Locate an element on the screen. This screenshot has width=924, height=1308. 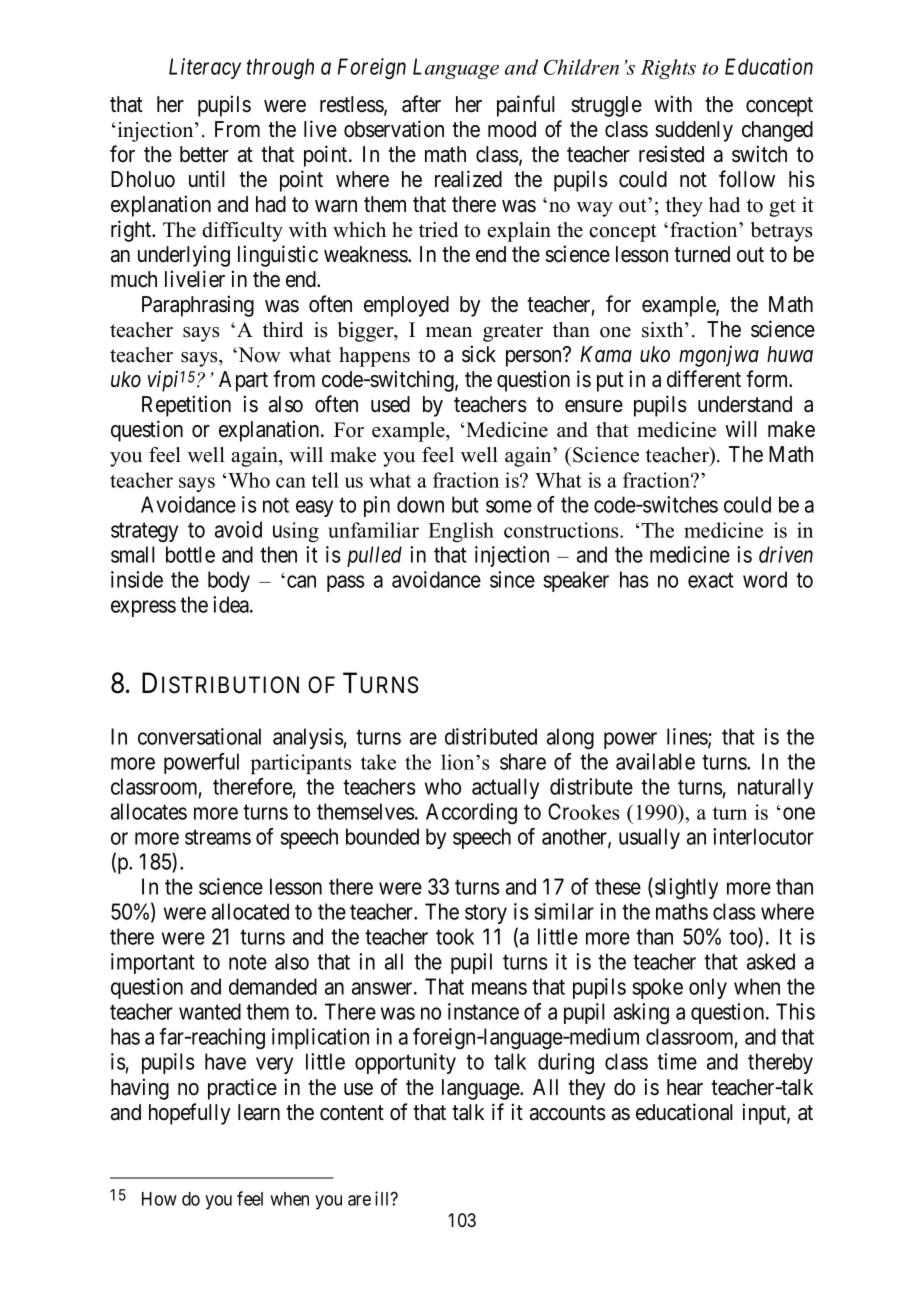
According is located at coordinates (471, 813).
